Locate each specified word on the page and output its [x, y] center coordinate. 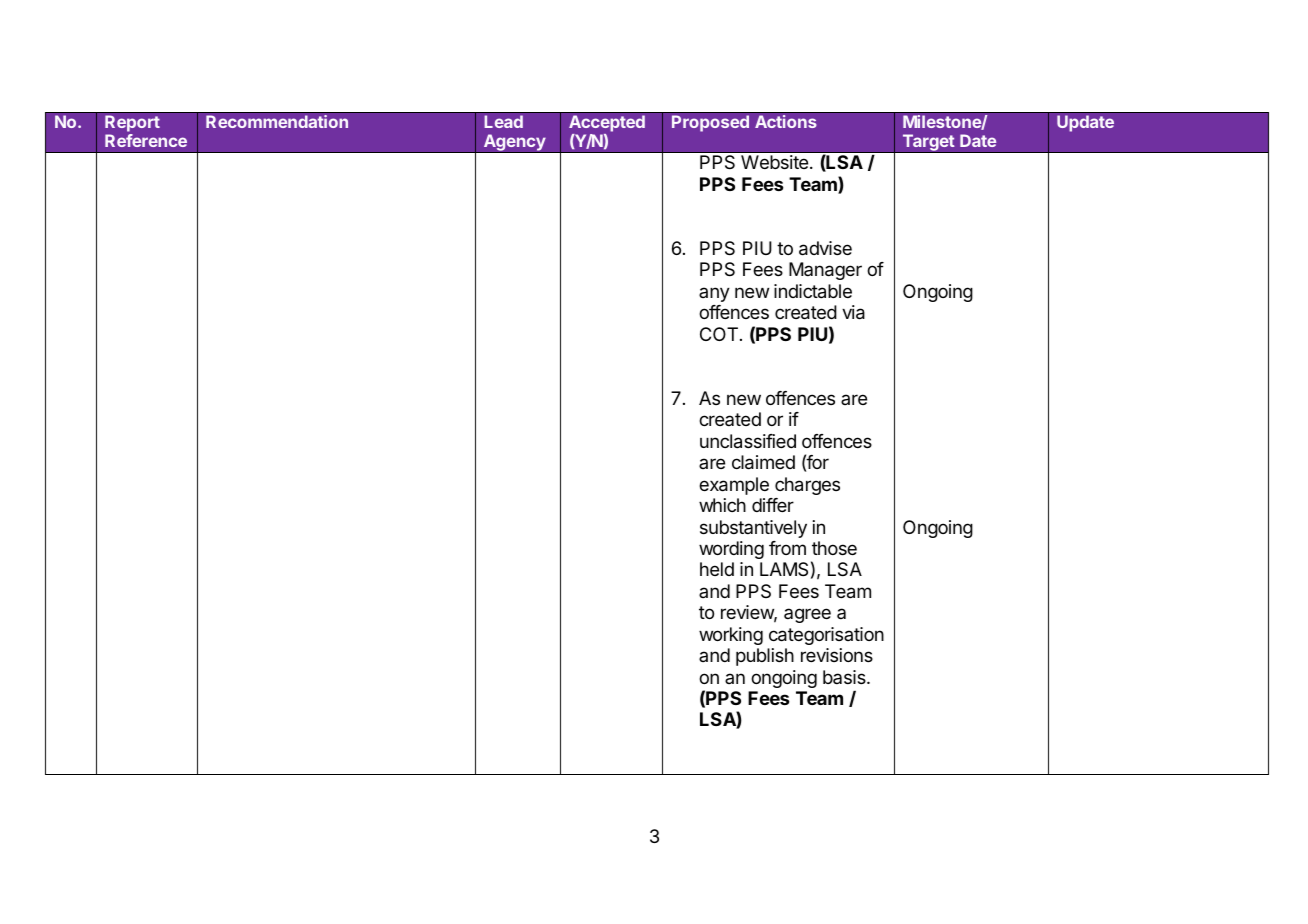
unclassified [748, 441]
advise [825, 248]
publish [765, 657]
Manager [825, 271]
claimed [763, 462]
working [731, 636]
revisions [837, 655]
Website [774, 162]
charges [807, 486]
